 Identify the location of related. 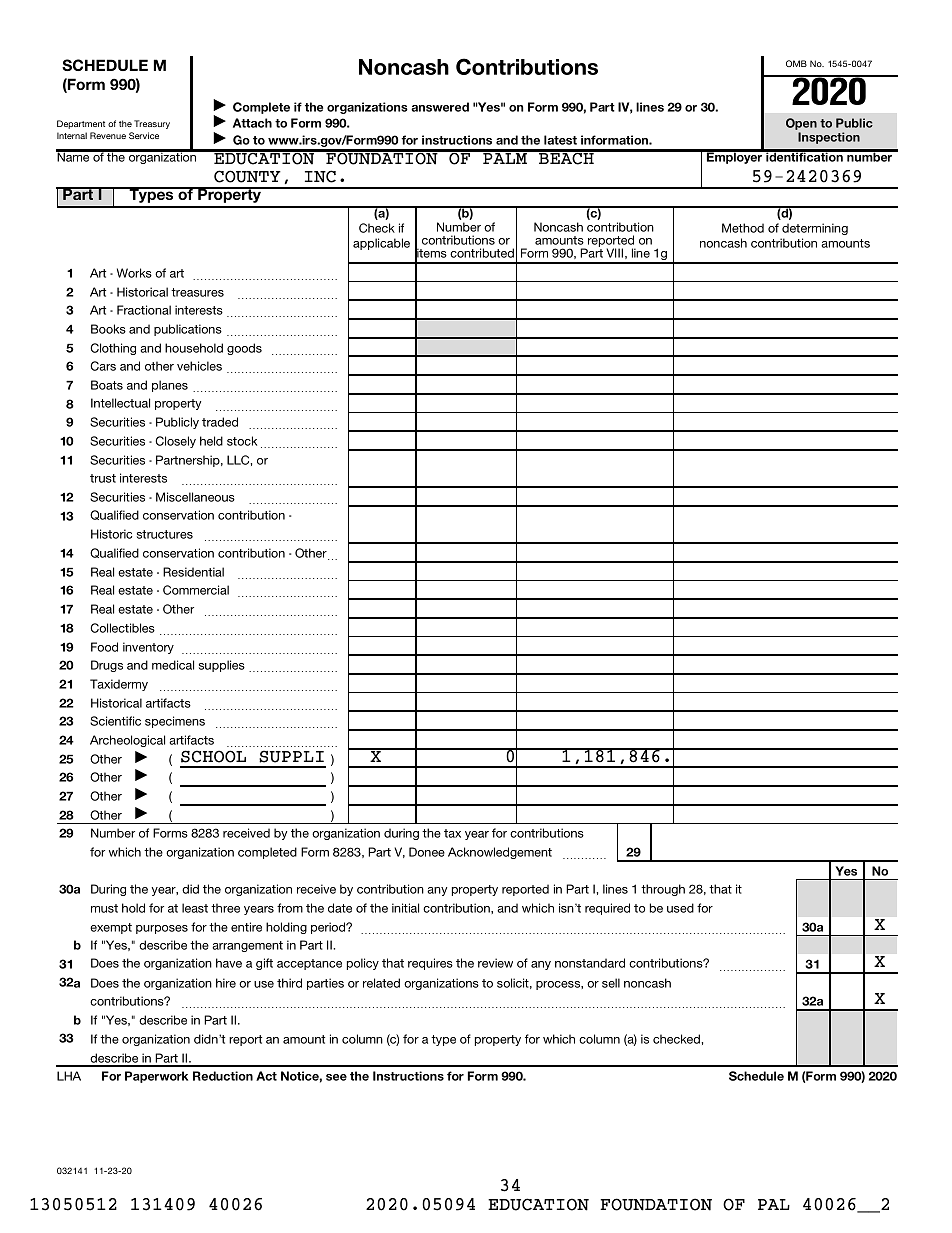
(381, 983).
